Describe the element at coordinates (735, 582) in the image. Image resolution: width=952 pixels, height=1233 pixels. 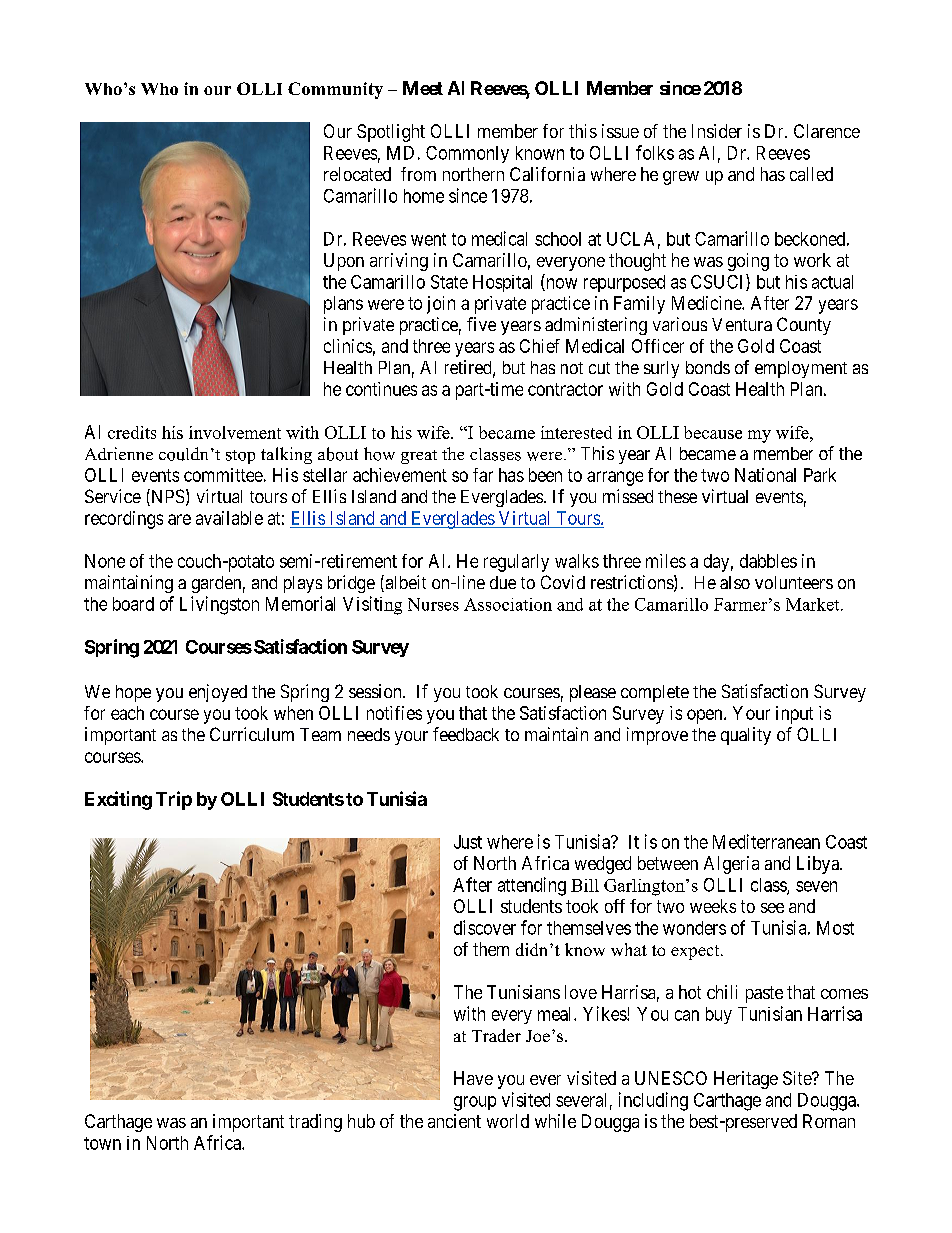
I see `also` at that location.
